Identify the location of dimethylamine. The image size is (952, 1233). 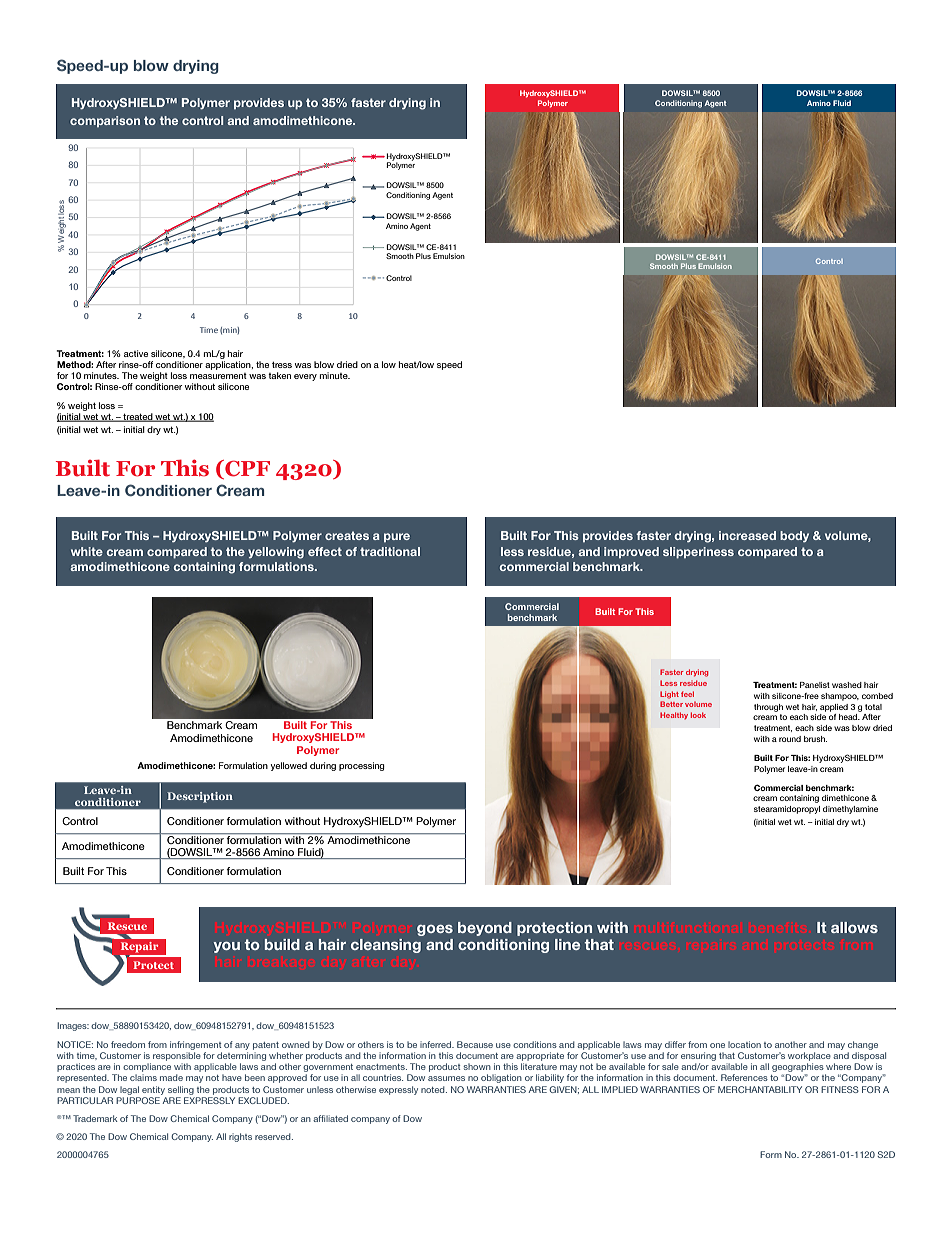
(850, 810).
